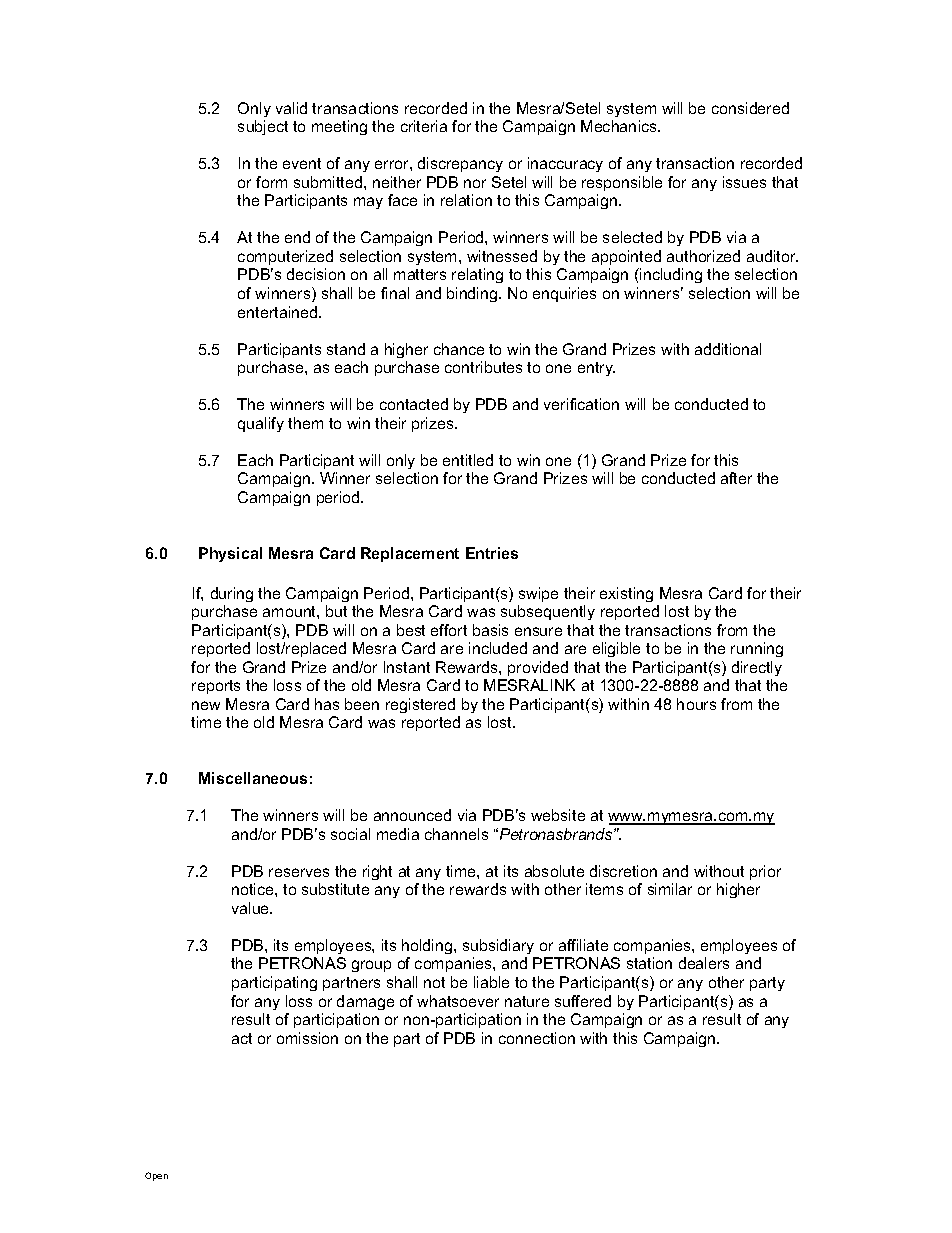 Image resolution: width=952 pixels, height=1233 pixels. I want to click on considered, so click(750, 108).
